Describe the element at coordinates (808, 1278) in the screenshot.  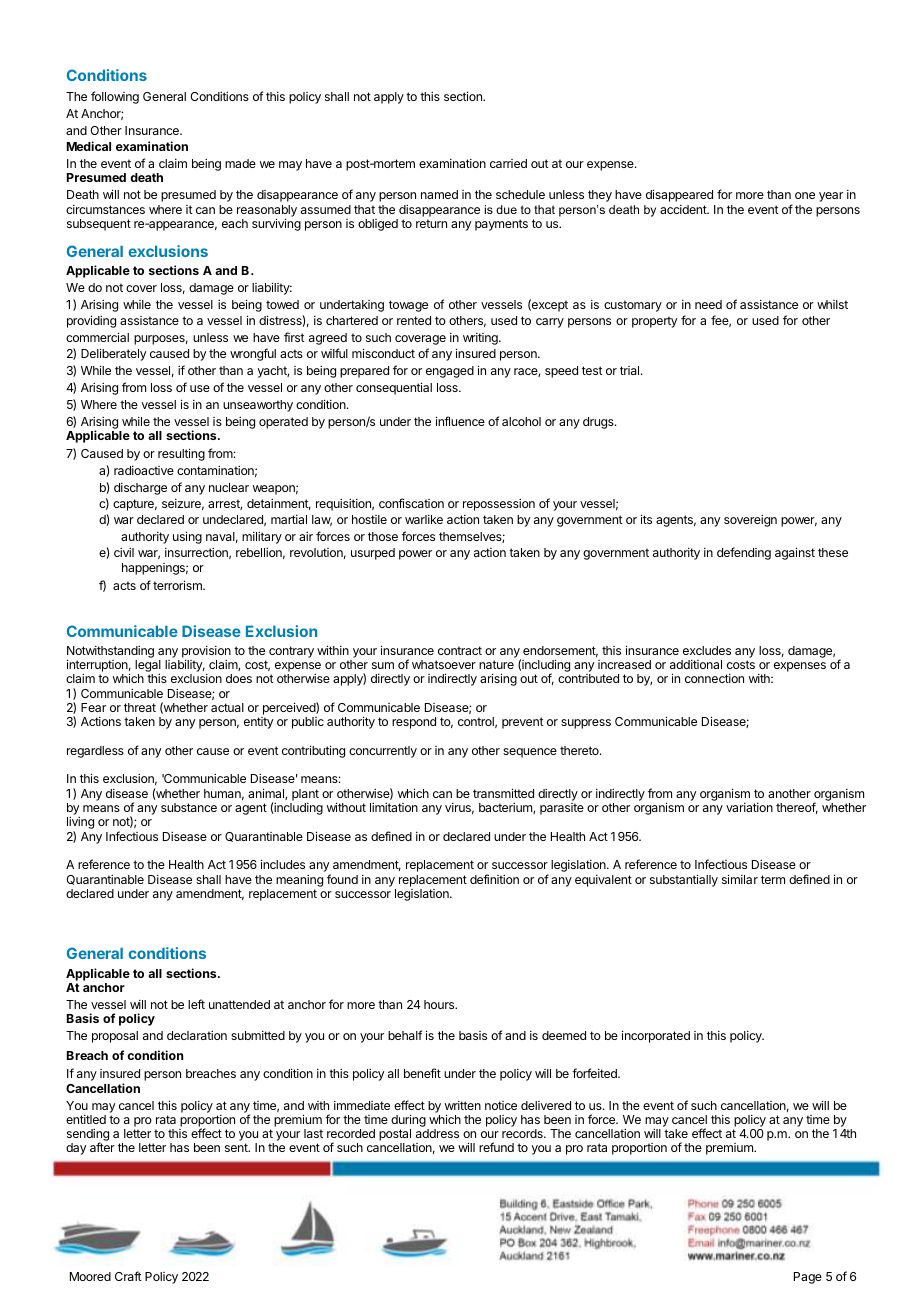
I see `Page` at that location.
